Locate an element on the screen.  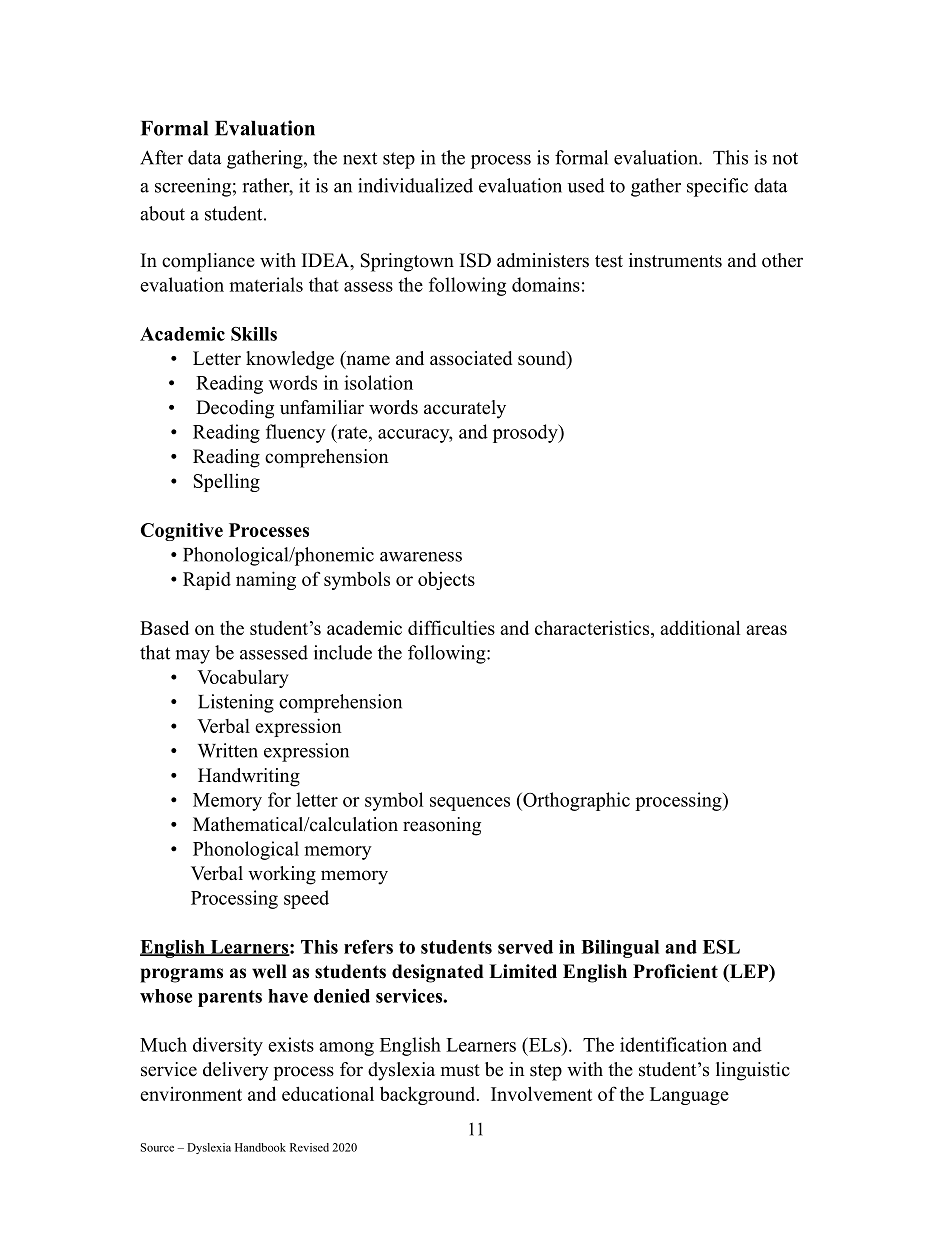
background is located at coordinates (429, 1095).
